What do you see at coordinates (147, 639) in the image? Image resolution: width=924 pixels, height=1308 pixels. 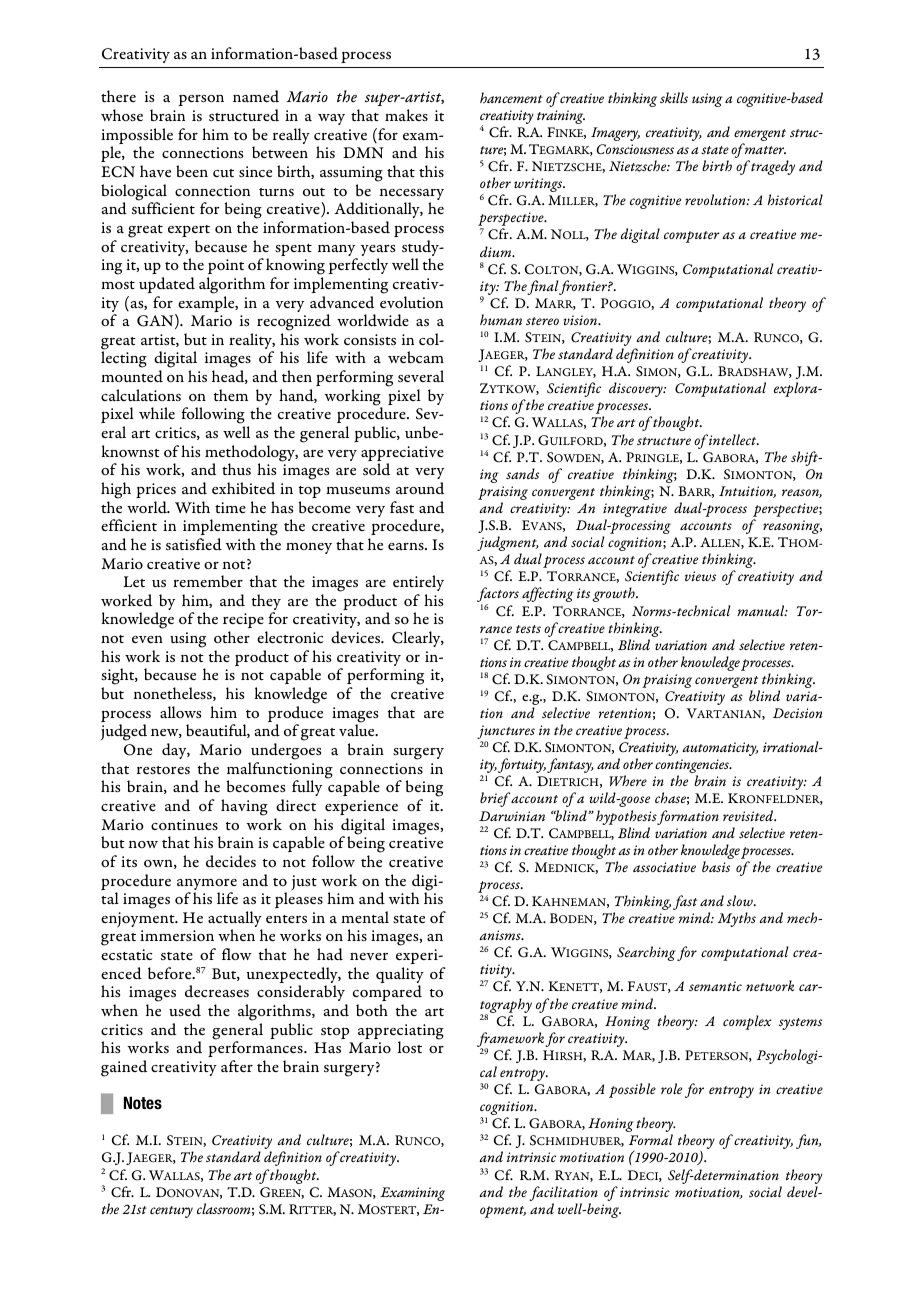 I see `even` at bounding box center [147, 639].
